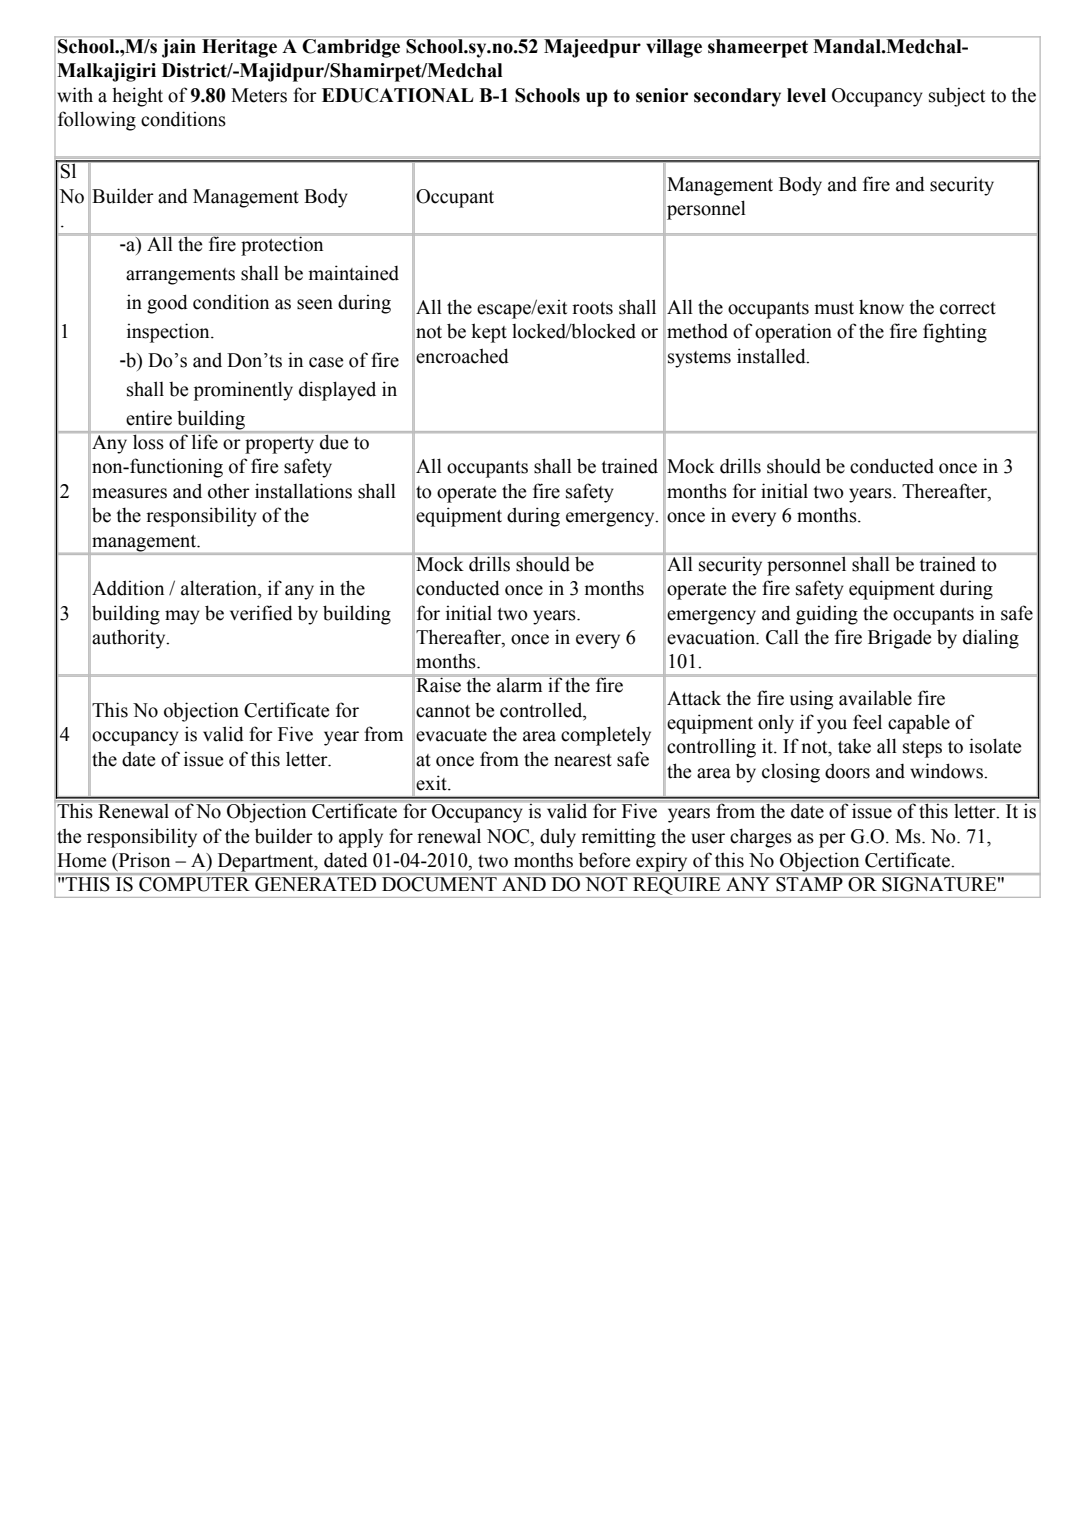 The width and height of the screenshot is (1077, 1524). What do you see at coordinates (772, 356) in the screenshot?
I see `installed` at bounding box center [772, 356].
